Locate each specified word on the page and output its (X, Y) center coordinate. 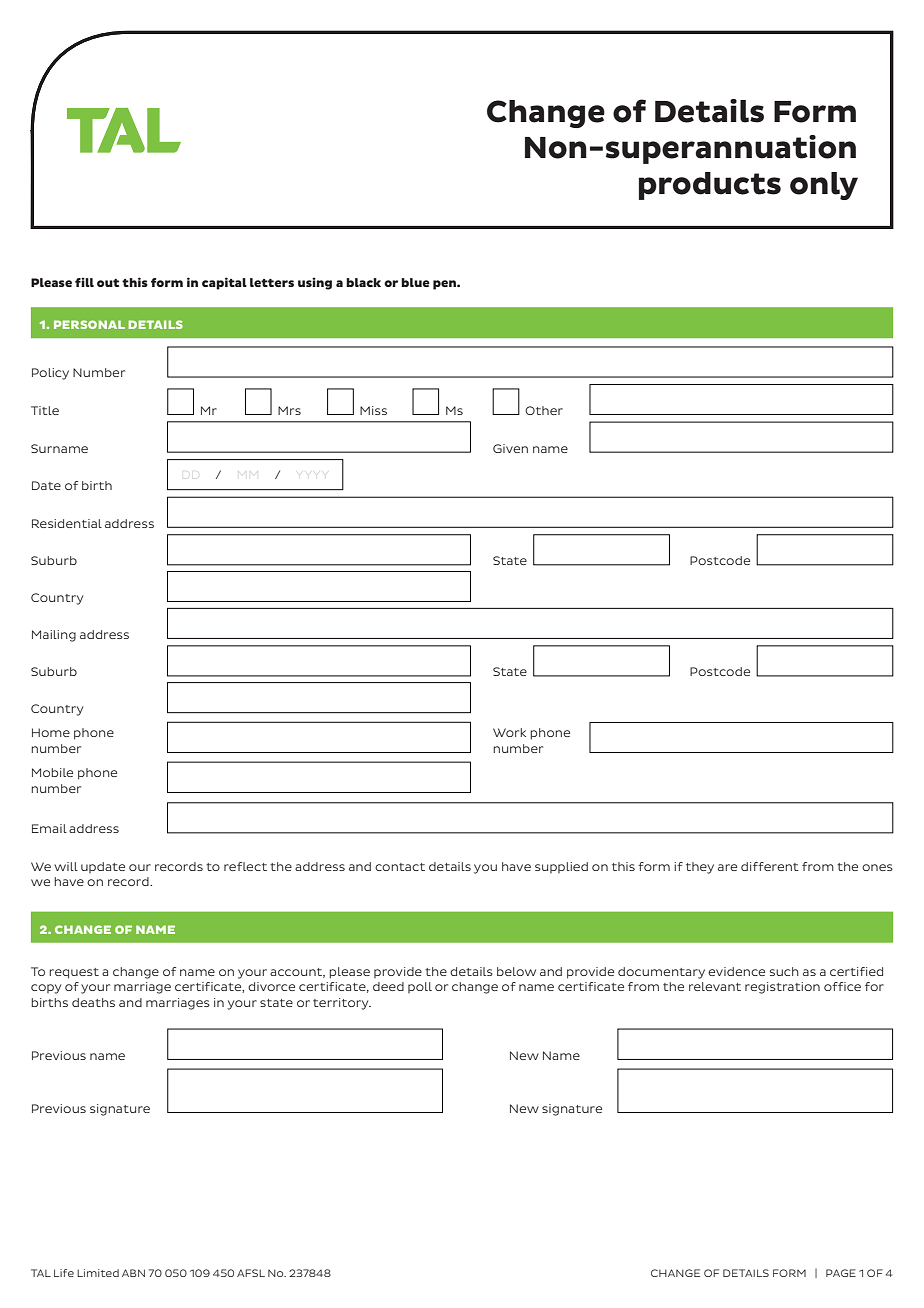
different (770, 866)
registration (782, 988)
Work (509, 732)
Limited (98, 1273)
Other (544, 410)
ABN (133, 1273)
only (824, 186)
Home (51, 732)
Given (510, 448)
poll (420, 987)
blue (415, 282)
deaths (93, 1002)
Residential (67, 523)
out (108, 283)
